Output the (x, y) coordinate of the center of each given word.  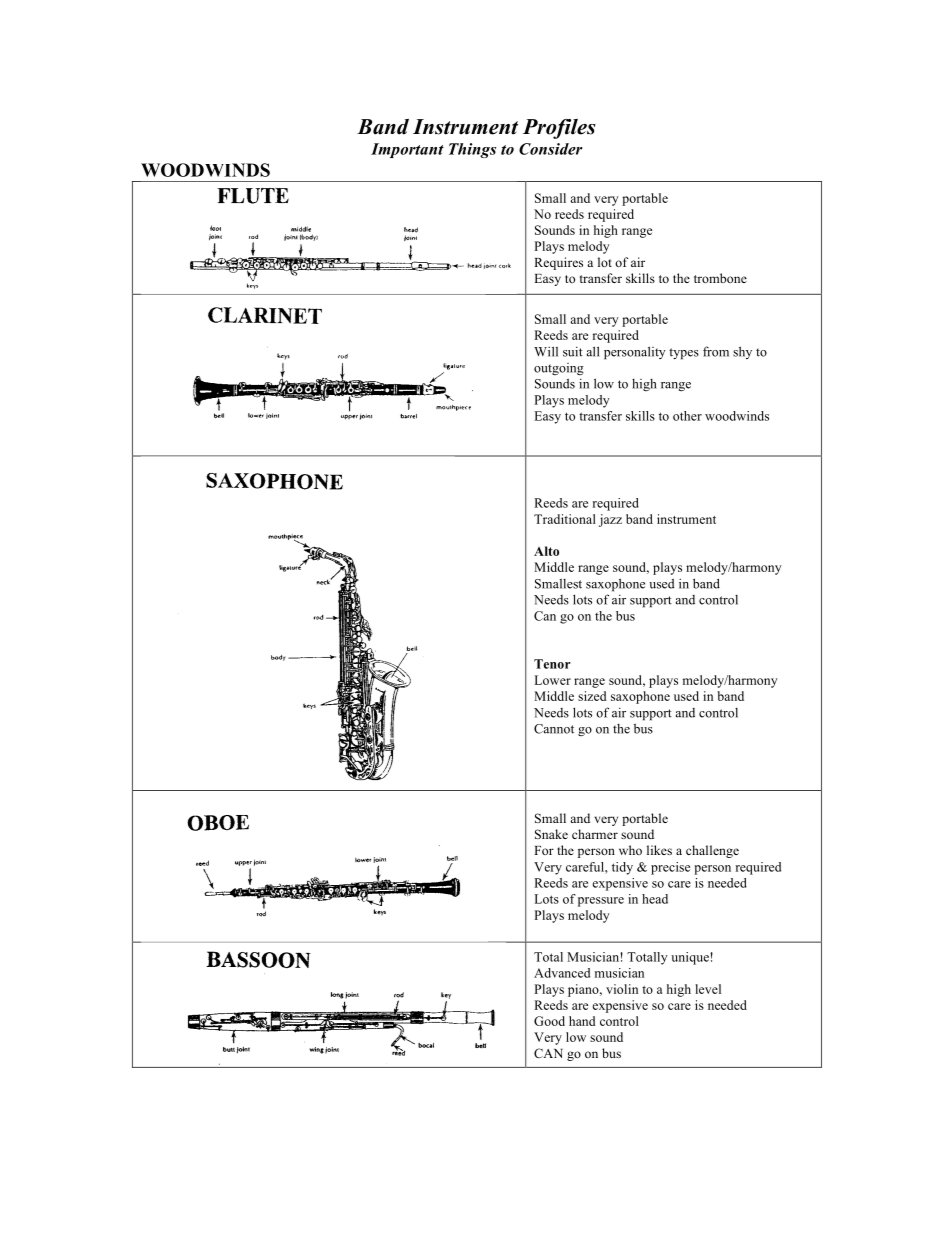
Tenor (552, 664)
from (716, 351)
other (687, 416)
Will (546, 351)
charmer (595, 834)
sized (592, 696)
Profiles (559, 129)
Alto (546, 551)
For (544, 850)
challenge (712, 851)
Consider (550, 149)
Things (472, 150)
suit (573, 351)
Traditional (565, 519)
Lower (552, 680)
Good (549, 1021)
